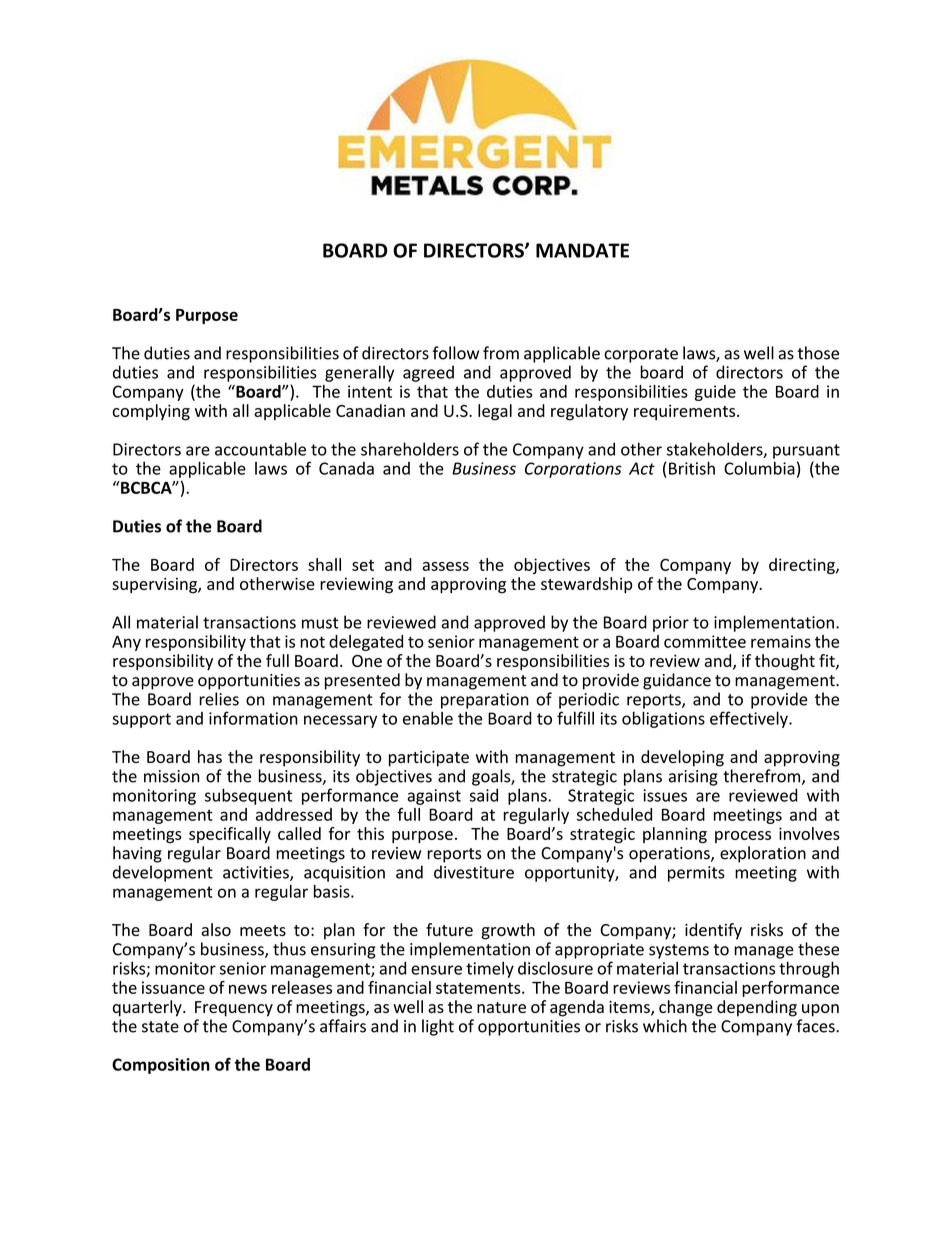 This page has height=1233, width=952. I want to click on MANDATE, so click(582, 250).
